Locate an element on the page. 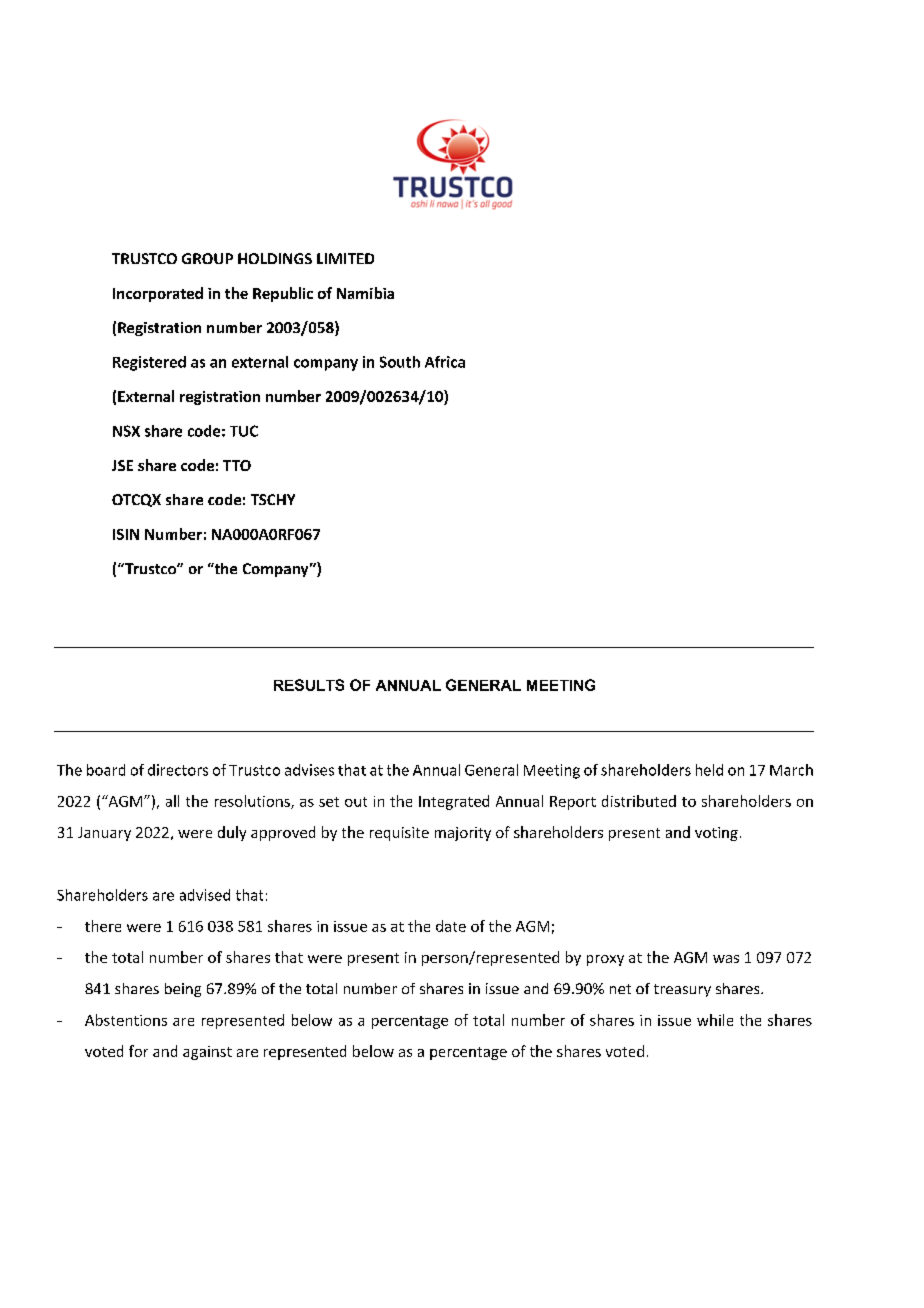 The image size is (924, 1308). distributed is located at coordinates (639, 801).
